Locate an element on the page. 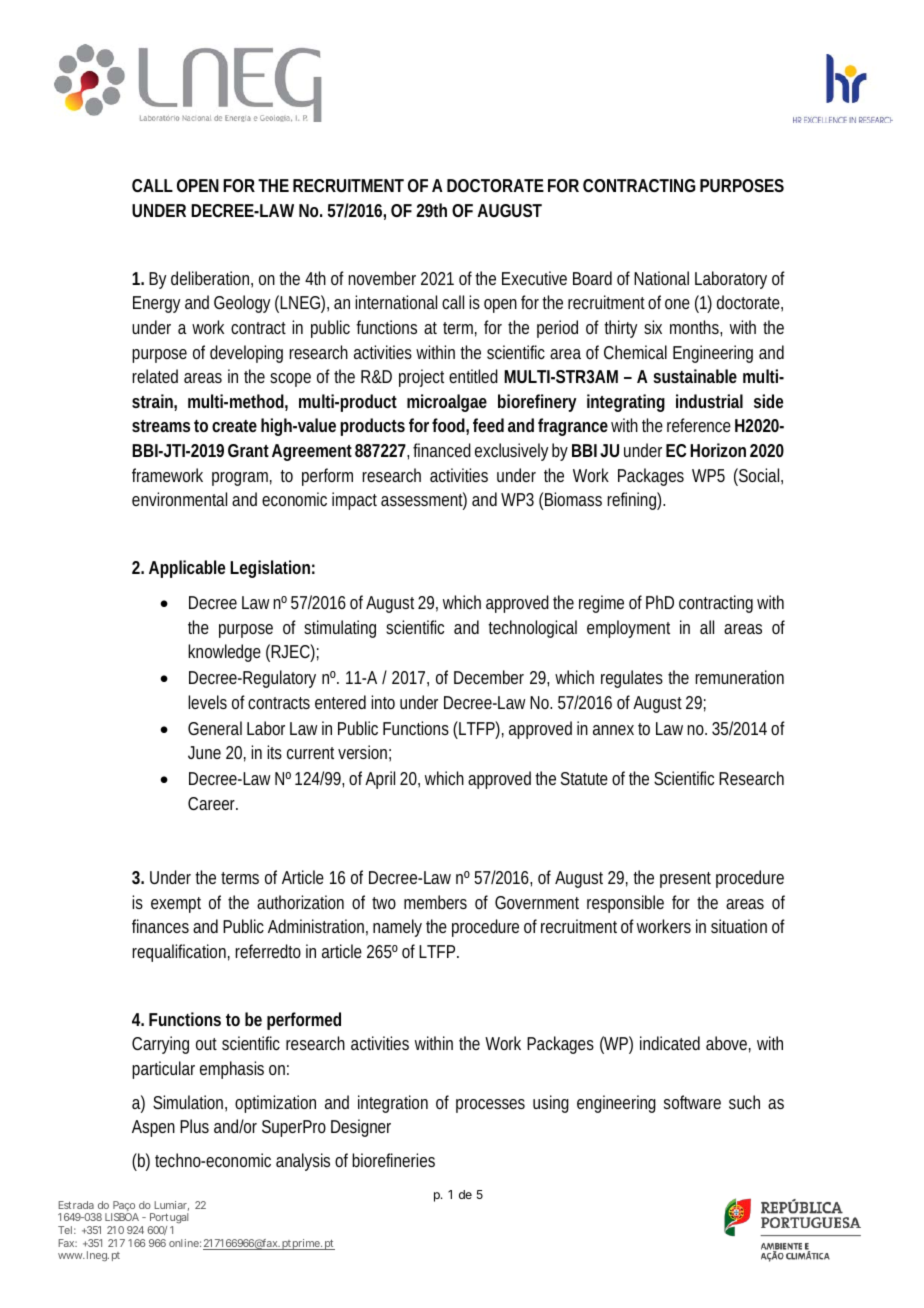 The image size is (924, 1308). november is located at coordinates (382, 278).
